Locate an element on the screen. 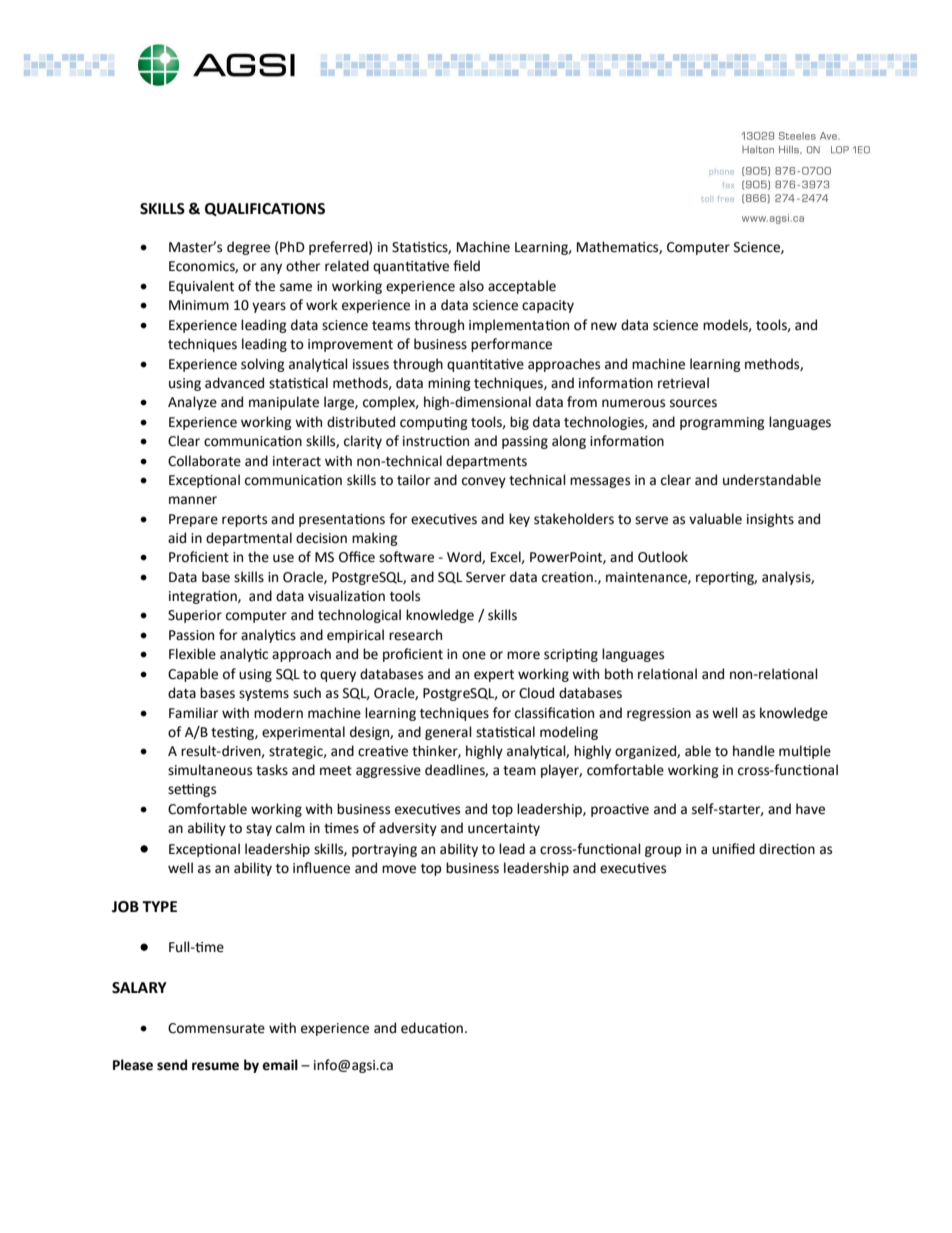 Image resolution: width=952 pixels, height=1233 pixels. new is located at coordinates (604, 326).
